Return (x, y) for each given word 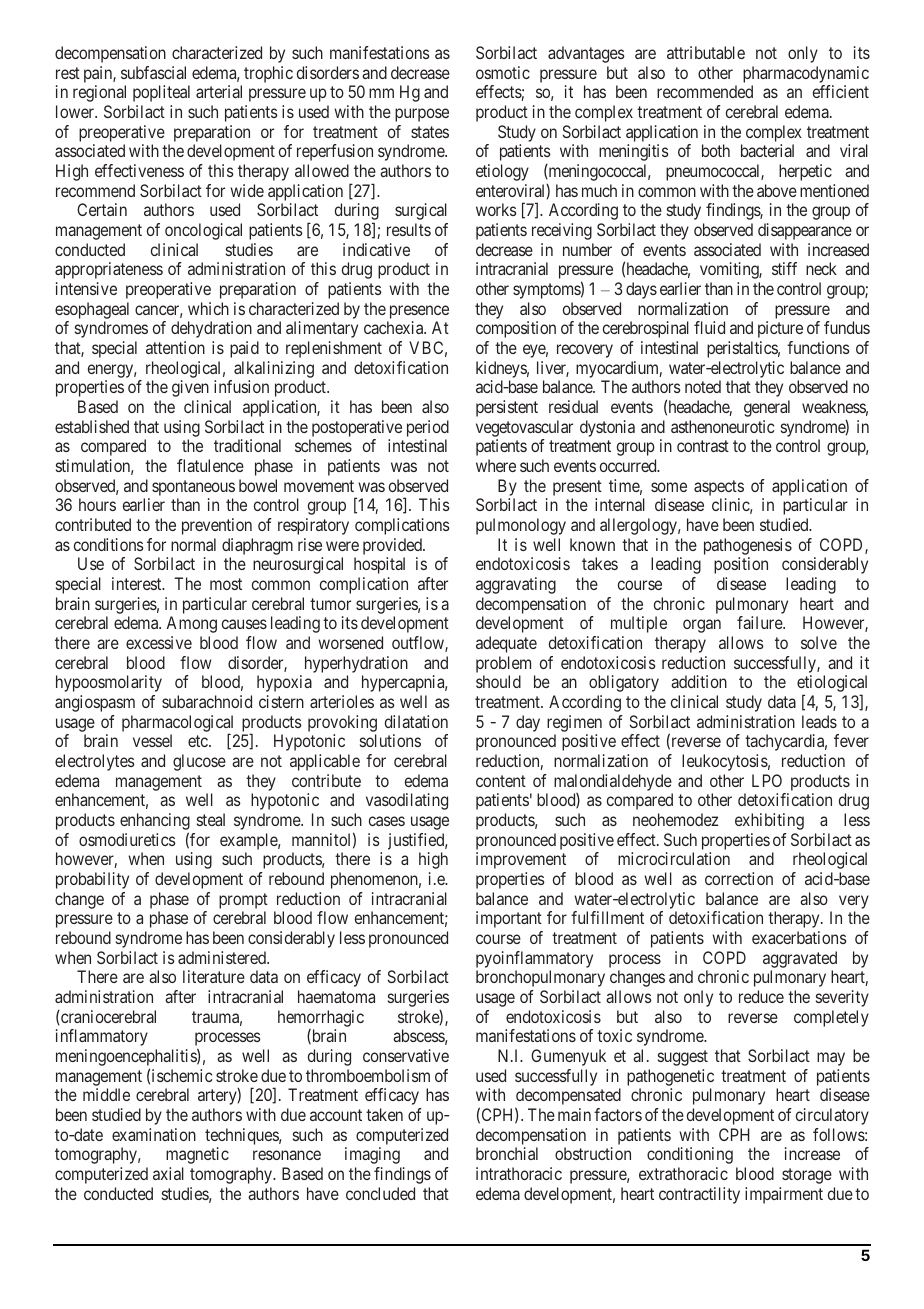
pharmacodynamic (806, 74)
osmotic (503, 72)
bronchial (507, 1153)
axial (168, 1173)
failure (760, 622)
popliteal (161, 93)
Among (192, 624)
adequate (506, 644)
